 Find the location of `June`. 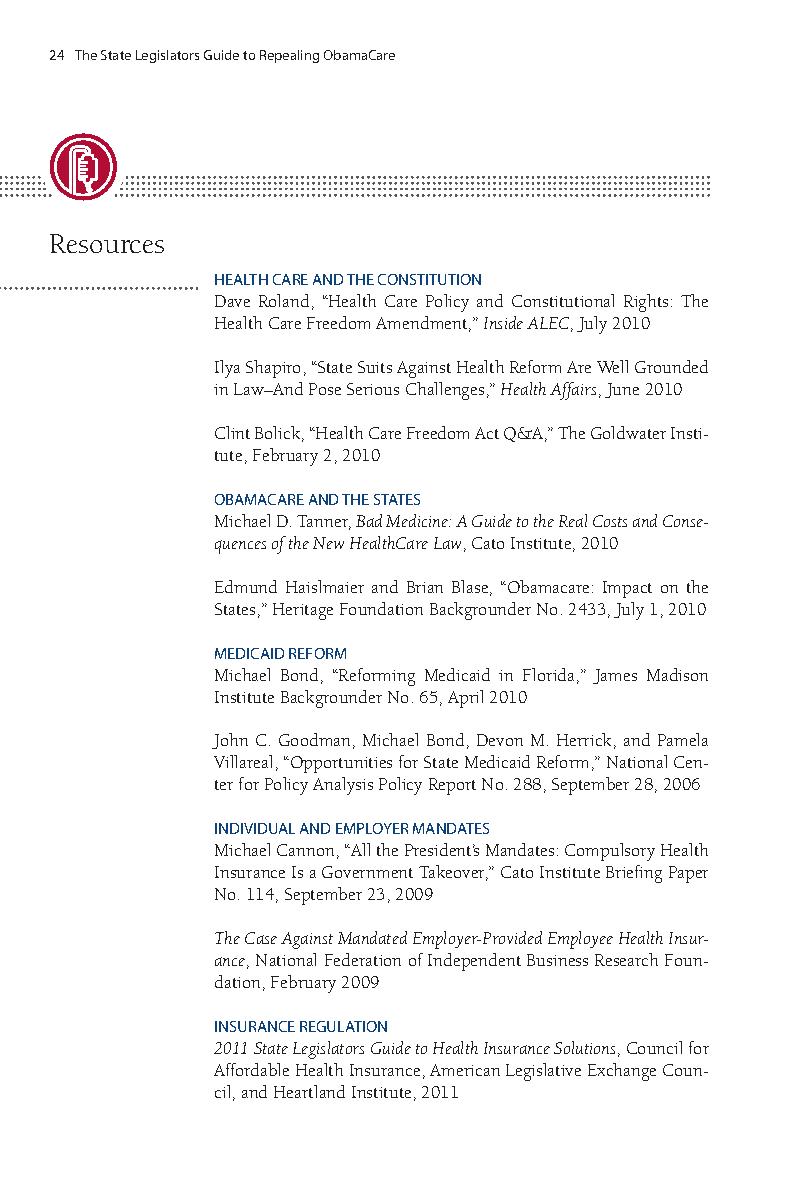

June is located at coordinates (622, 390).
